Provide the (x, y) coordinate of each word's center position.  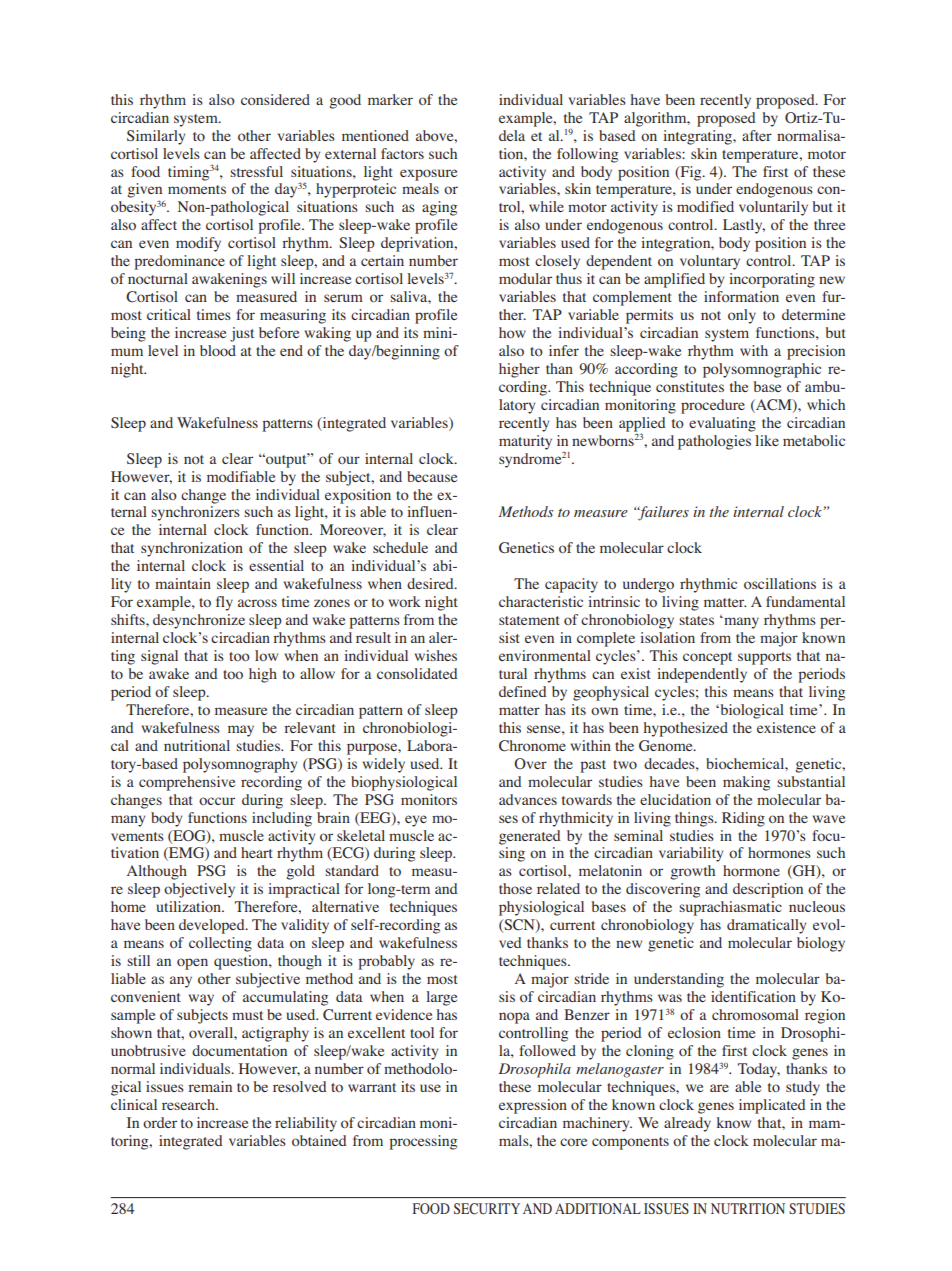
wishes (436, 655)
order (160, 1122)
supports (764, 658)
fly (224, 603)
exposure (428, 175)
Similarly (156, 137)
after (757, 135)
